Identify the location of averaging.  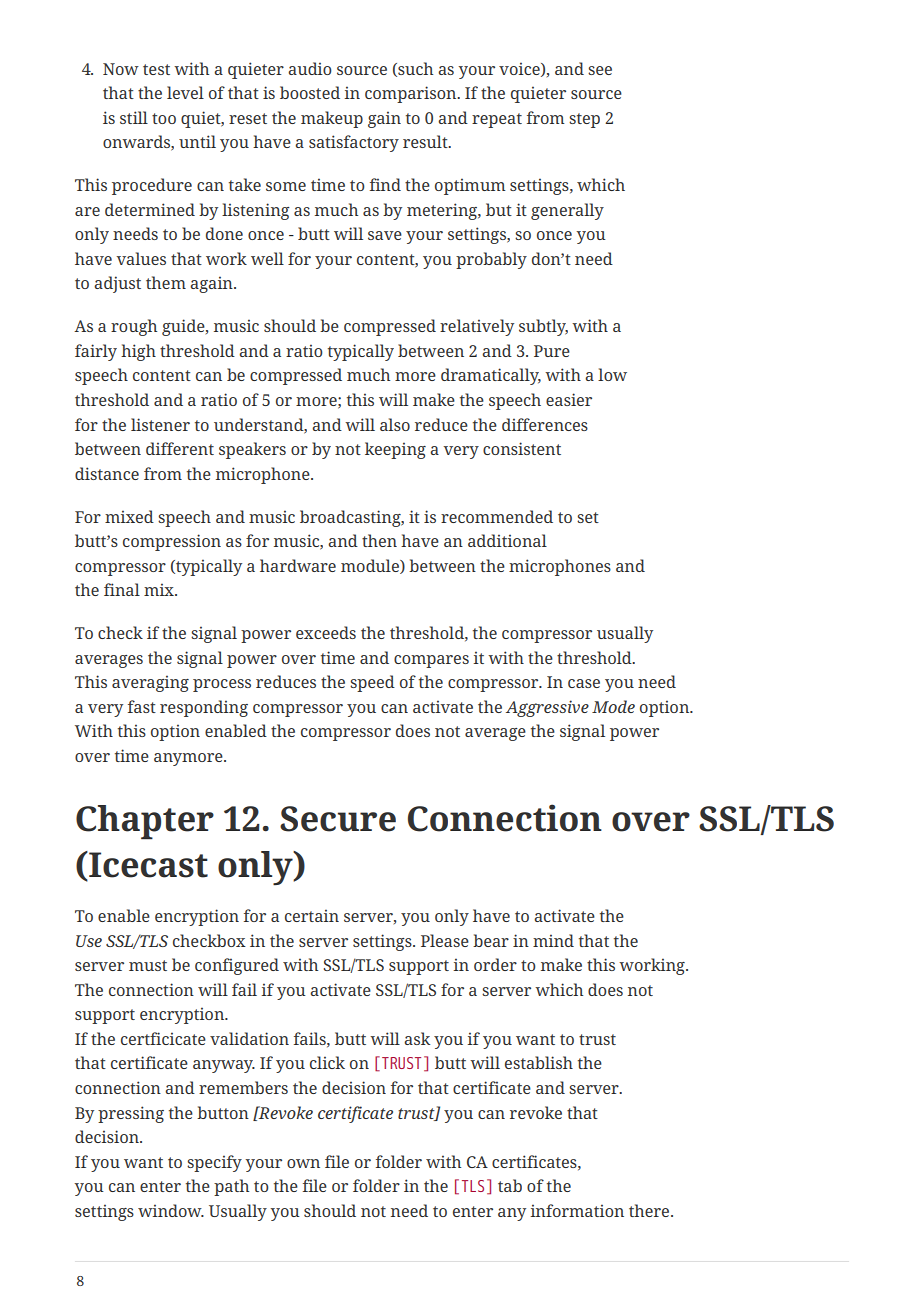
(150, 683).
